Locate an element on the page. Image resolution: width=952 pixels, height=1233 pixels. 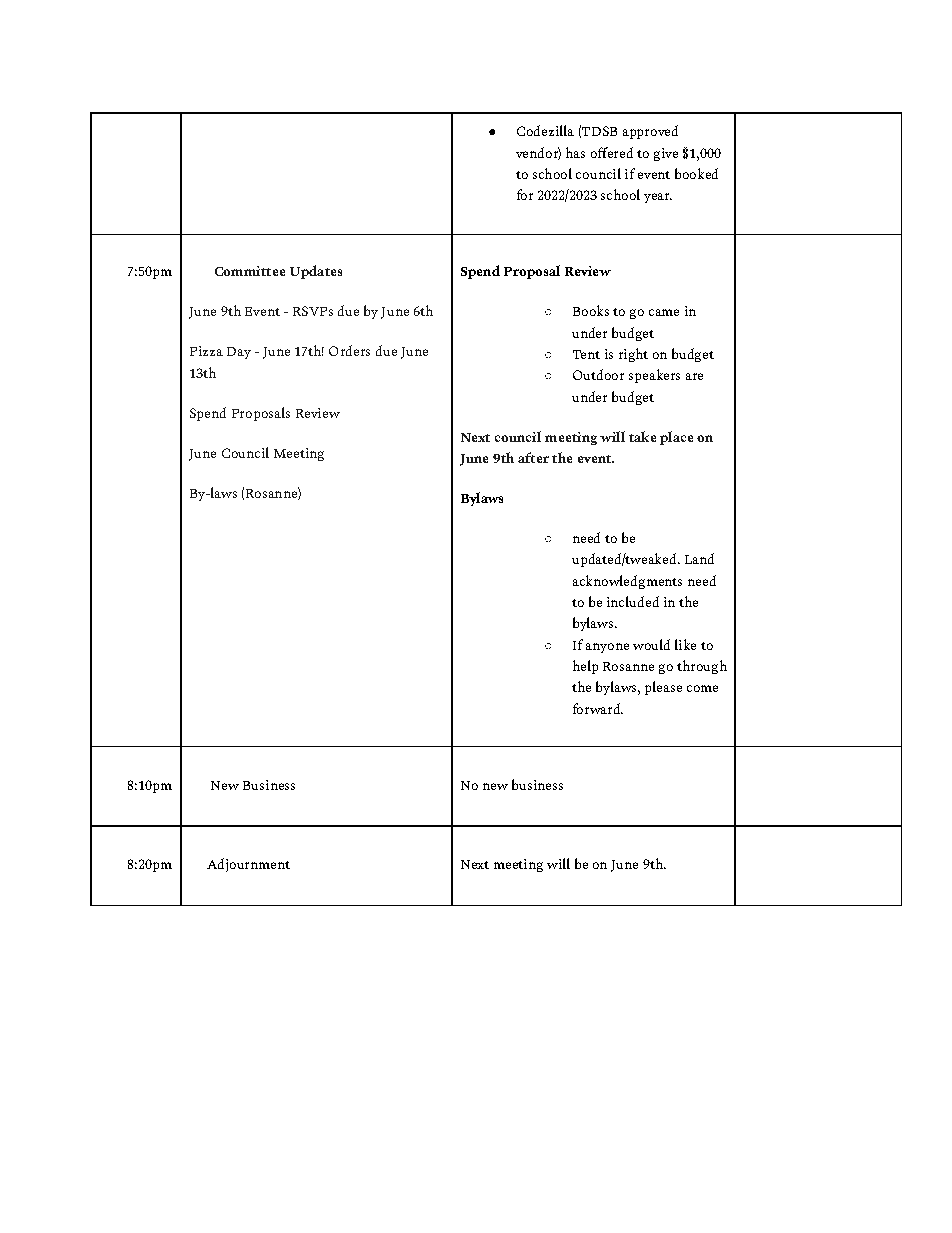
help is located at coordinates (585, 667).
